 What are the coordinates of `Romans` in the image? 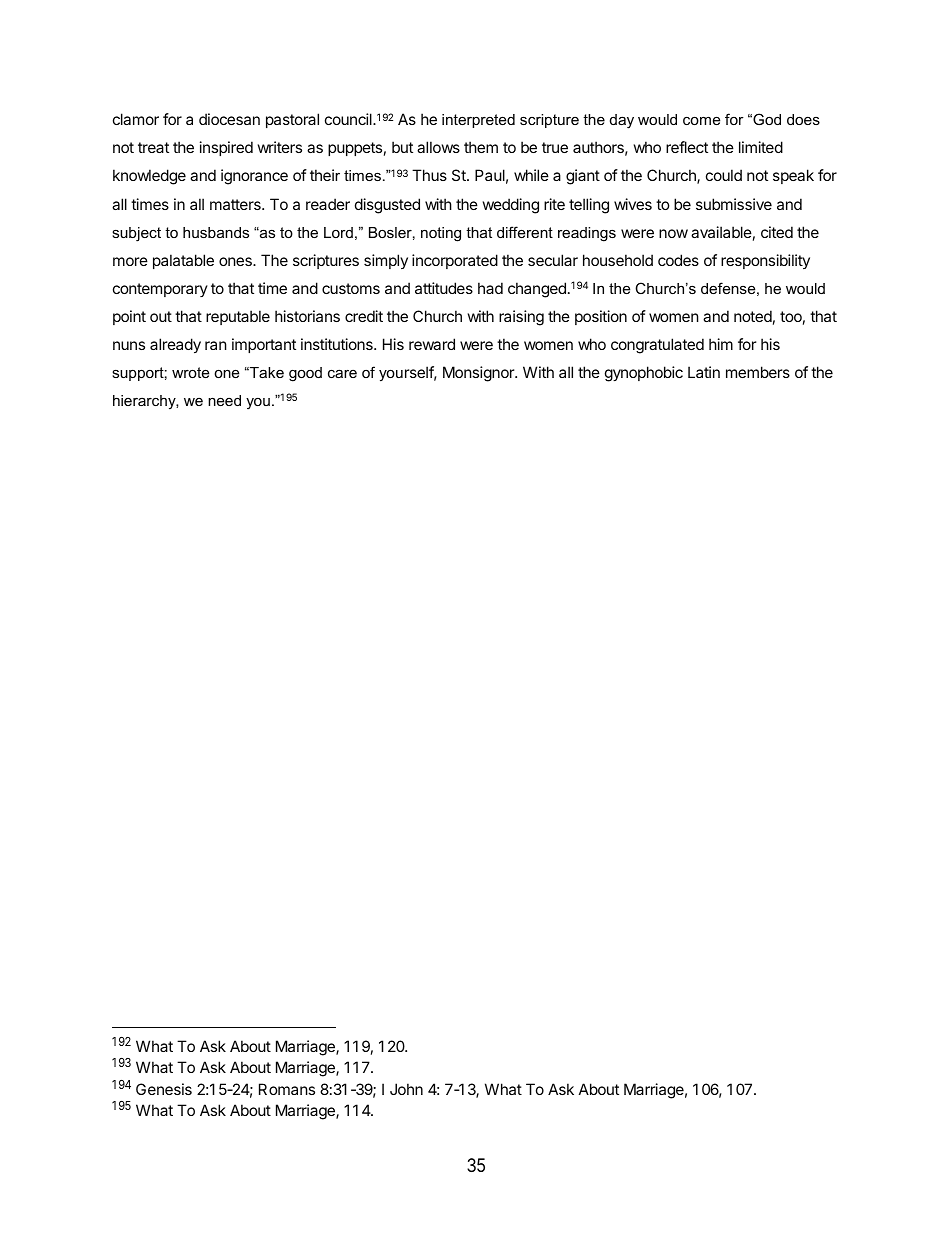 It's located at (287, 1089).
